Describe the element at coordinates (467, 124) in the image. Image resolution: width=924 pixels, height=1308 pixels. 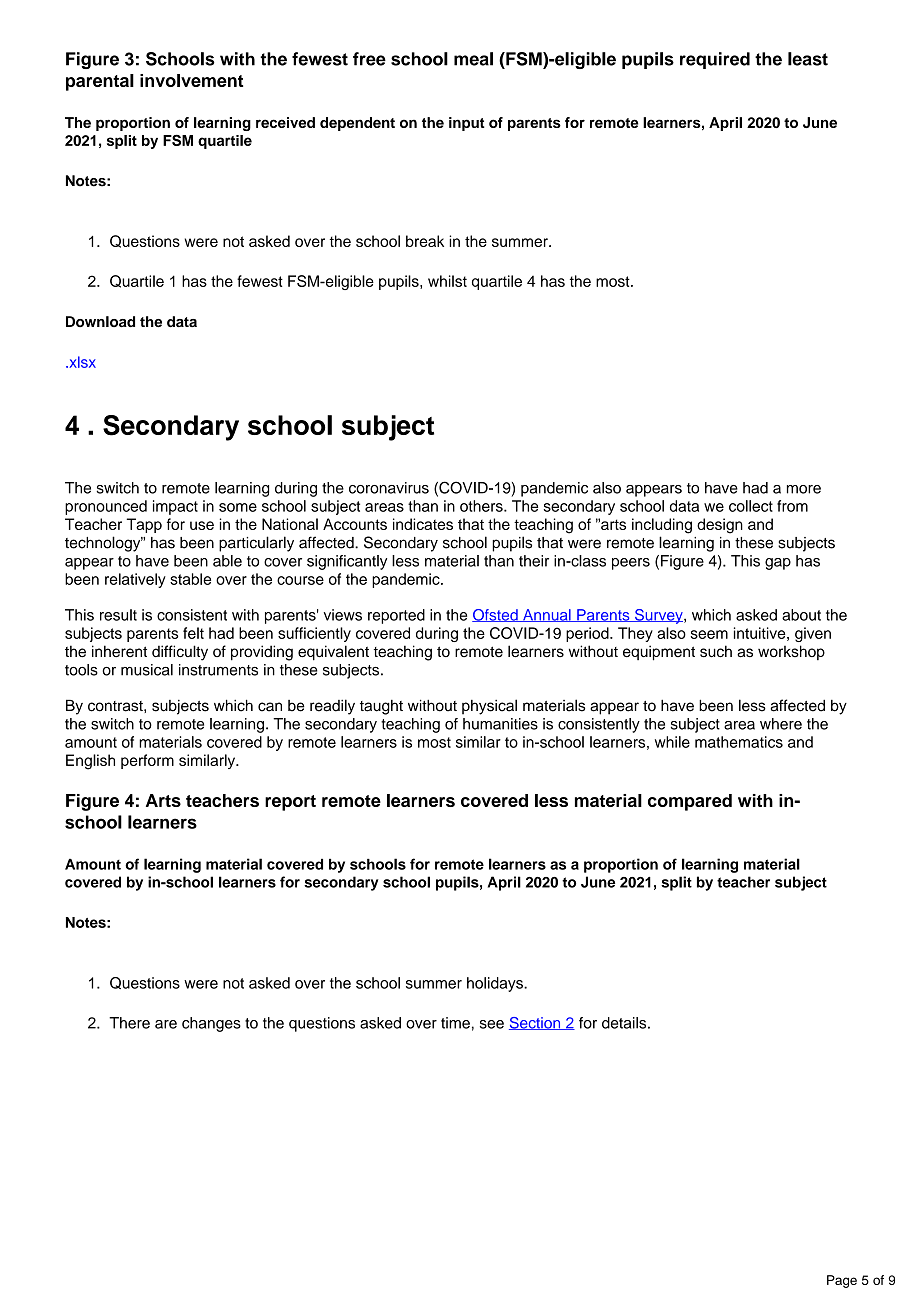
I see `input` at that location.
